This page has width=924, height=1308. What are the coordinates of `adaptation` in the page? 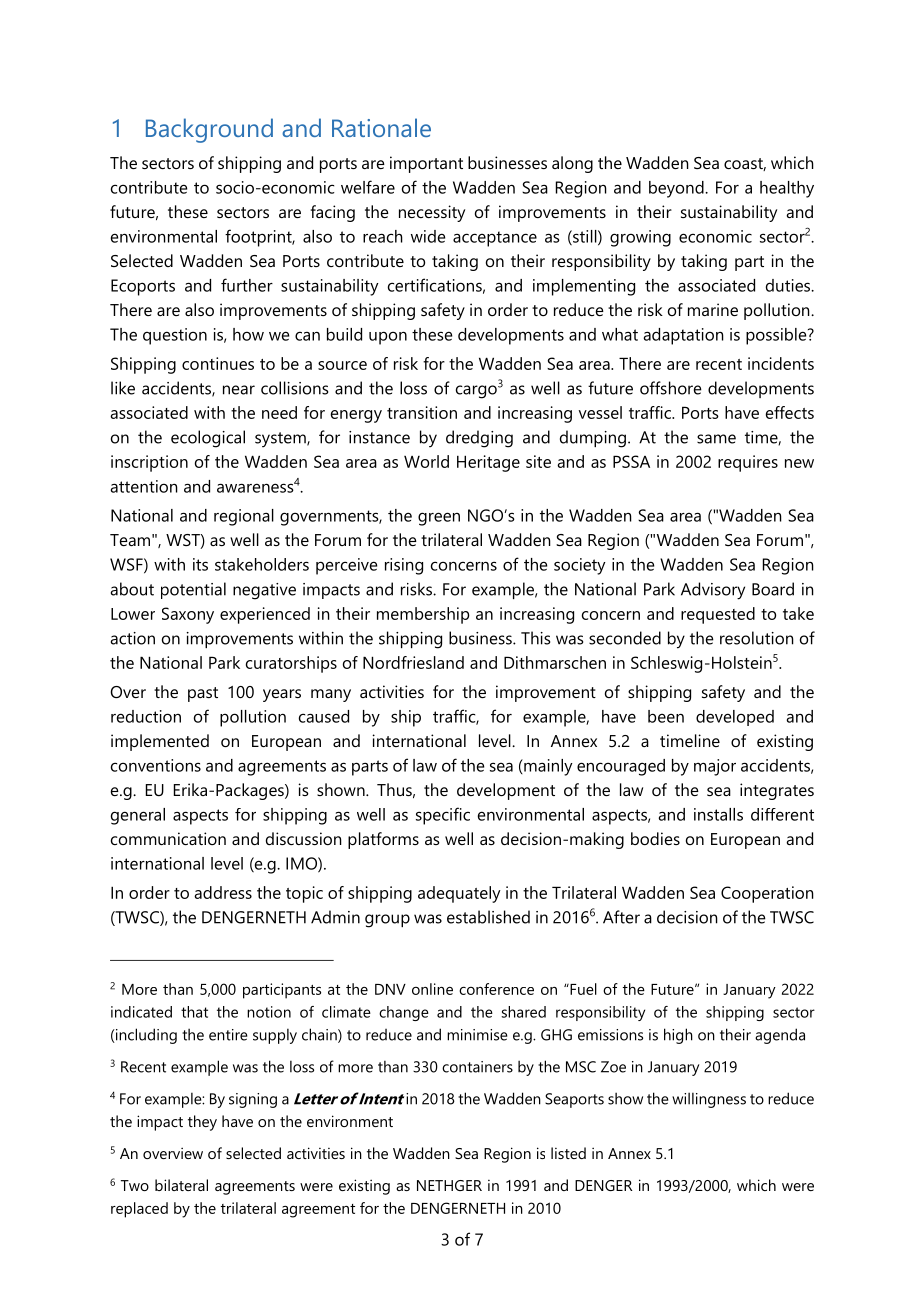 It's located at (683, 336).
